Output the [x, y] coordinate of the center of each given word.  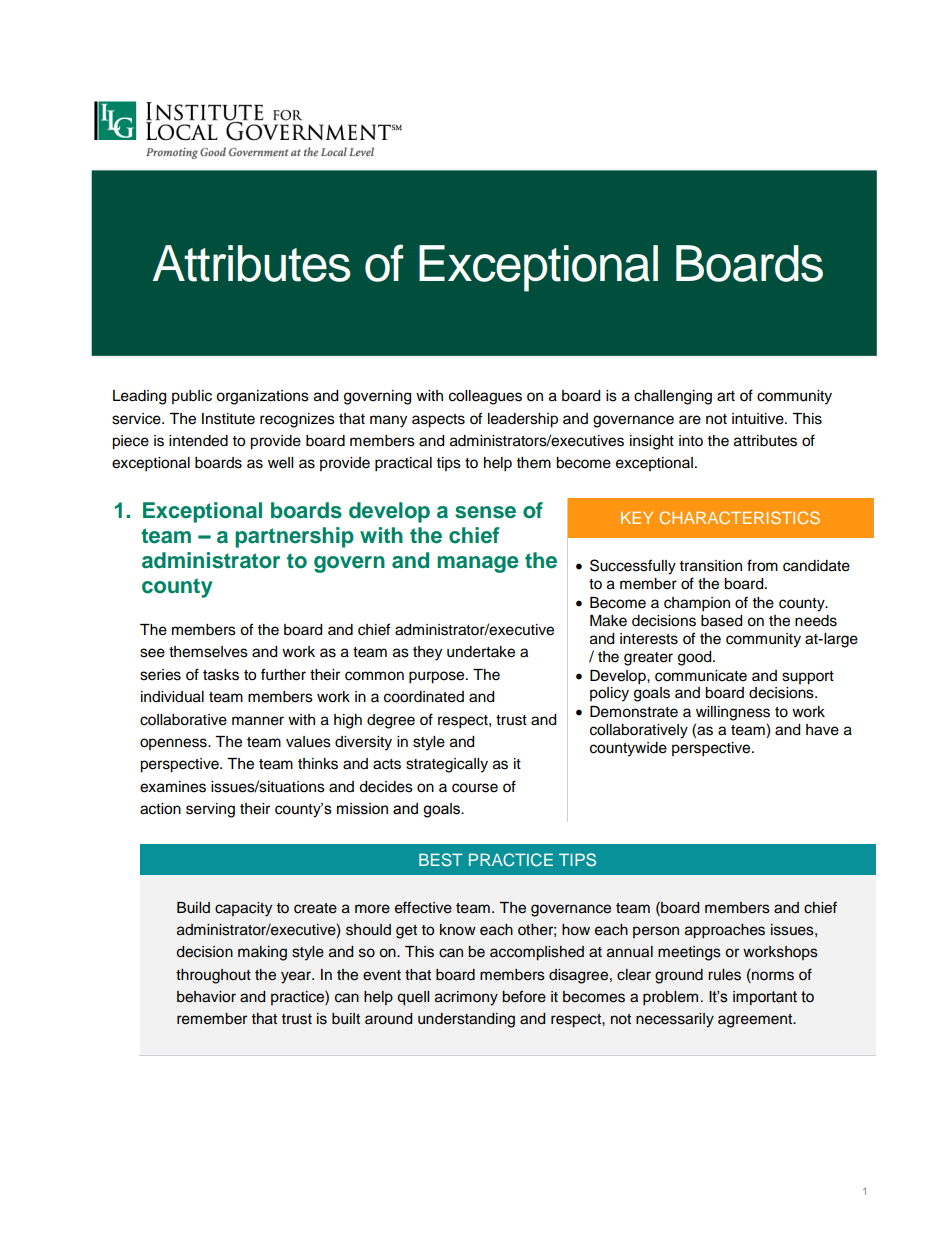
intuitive [759, 419]
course [475, 788]
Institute [228, 419]
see [152, 653]
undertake [481, 652]
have [822, 730]
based [721, 621]
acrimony [466, 998]
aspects [438, 421]
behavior [206, 997]
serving [210, 810]
